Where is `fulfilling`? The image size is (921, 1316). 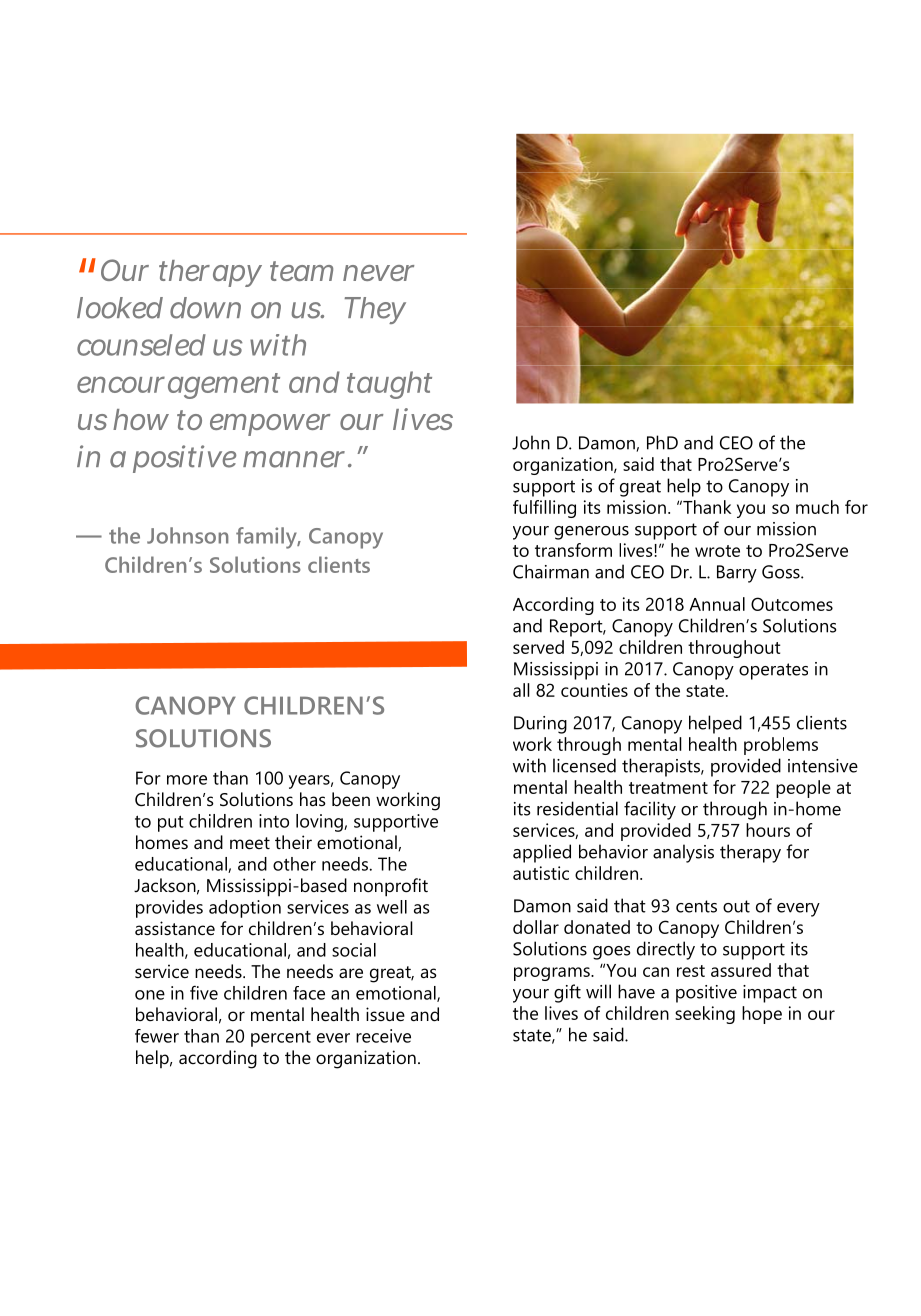 fulfilling is located at coordinates (544, 509).
